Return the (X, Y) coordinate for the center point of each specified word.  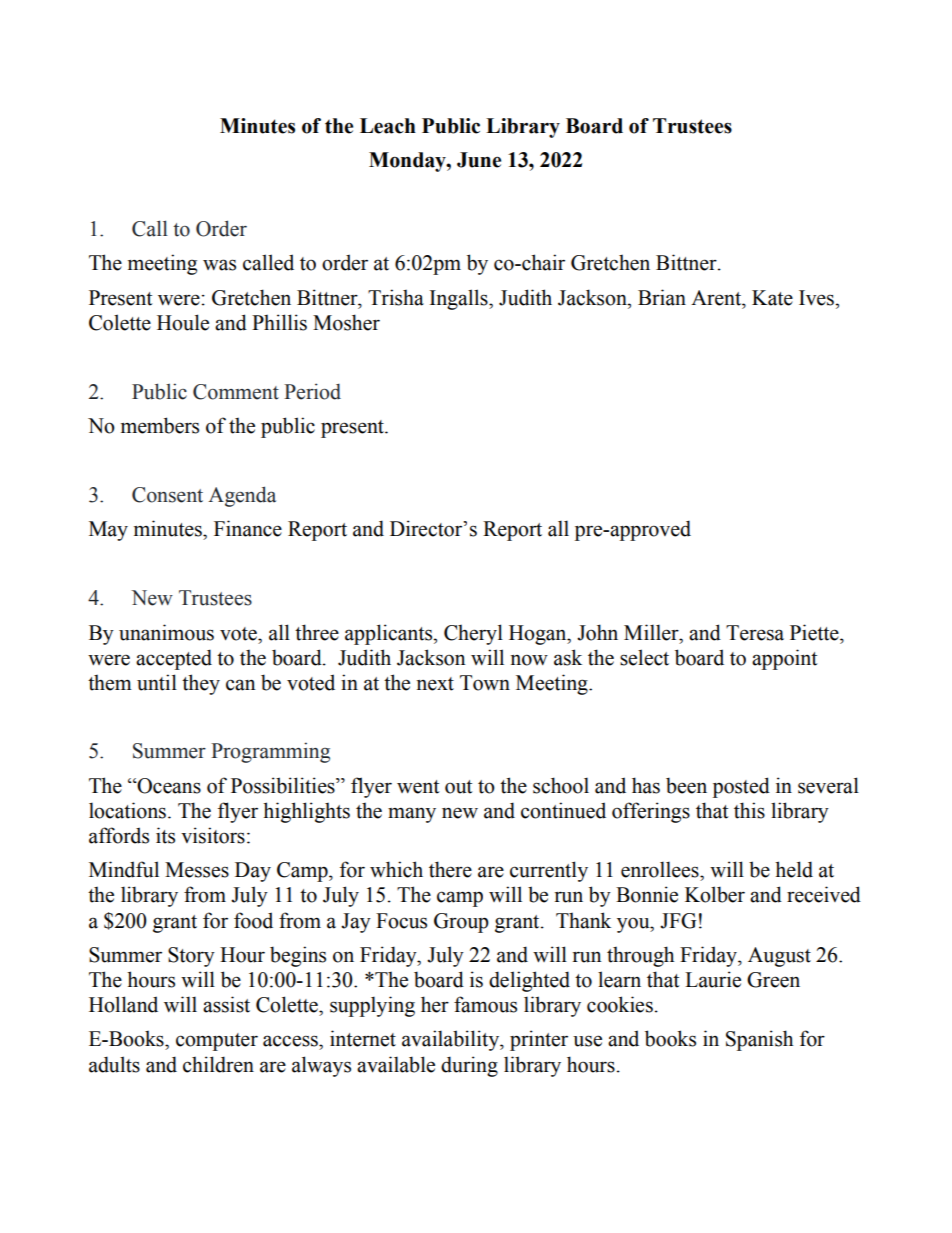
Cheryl (473, 634)
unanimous (166, 632)
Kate (772, 298)
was (219, 265)
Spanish (759, 1040)
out (458, 787)
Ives (817, 298)
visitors (213, 835)
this (749, 810)
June (479, 160)
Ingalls (460, 299)
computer (217, 1042)
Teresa (755, 633)
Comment (236, 392)
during (469, 1066)
